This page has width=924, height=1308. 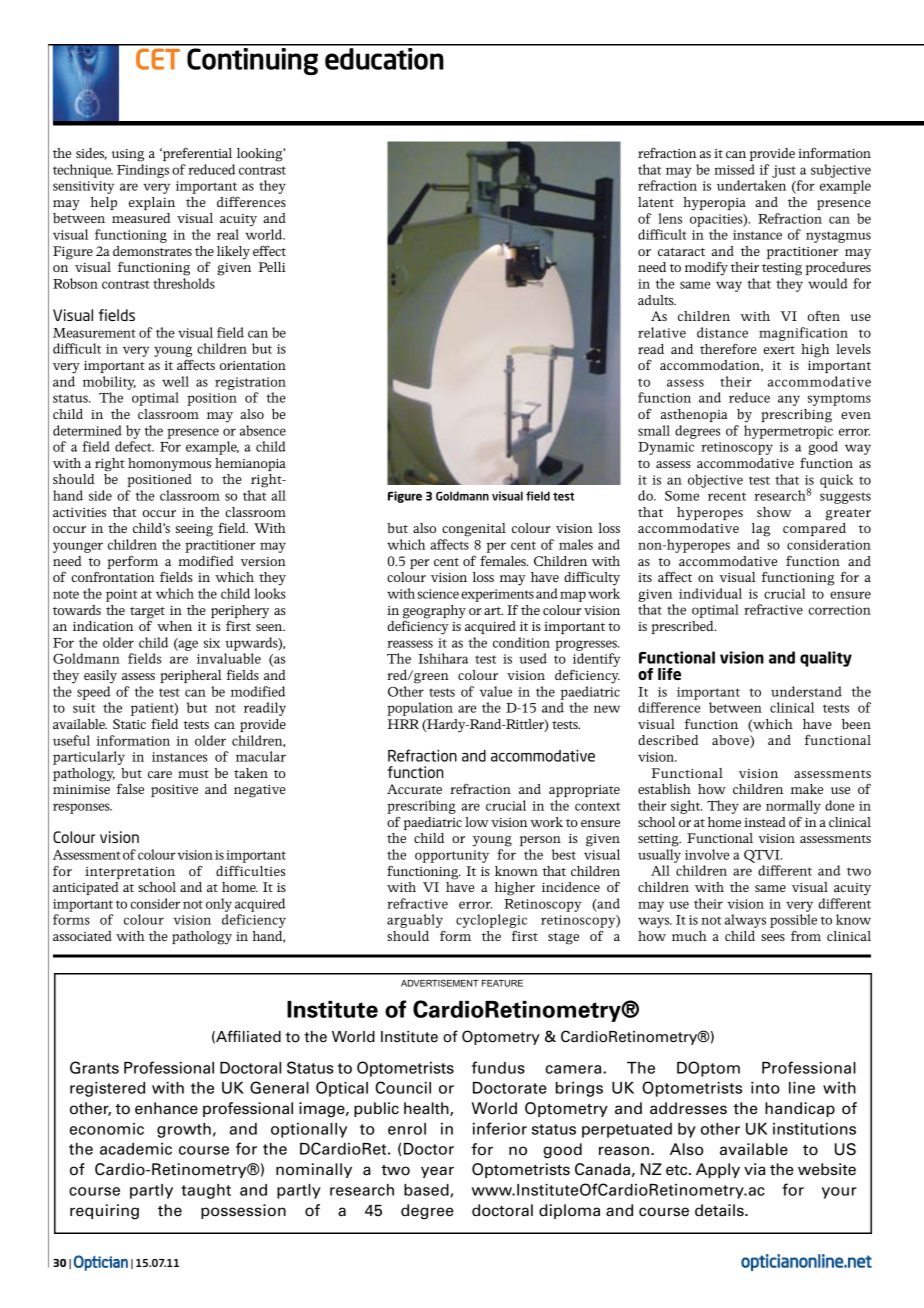 I want to click on peripheral, so click(x=191, y=676).
